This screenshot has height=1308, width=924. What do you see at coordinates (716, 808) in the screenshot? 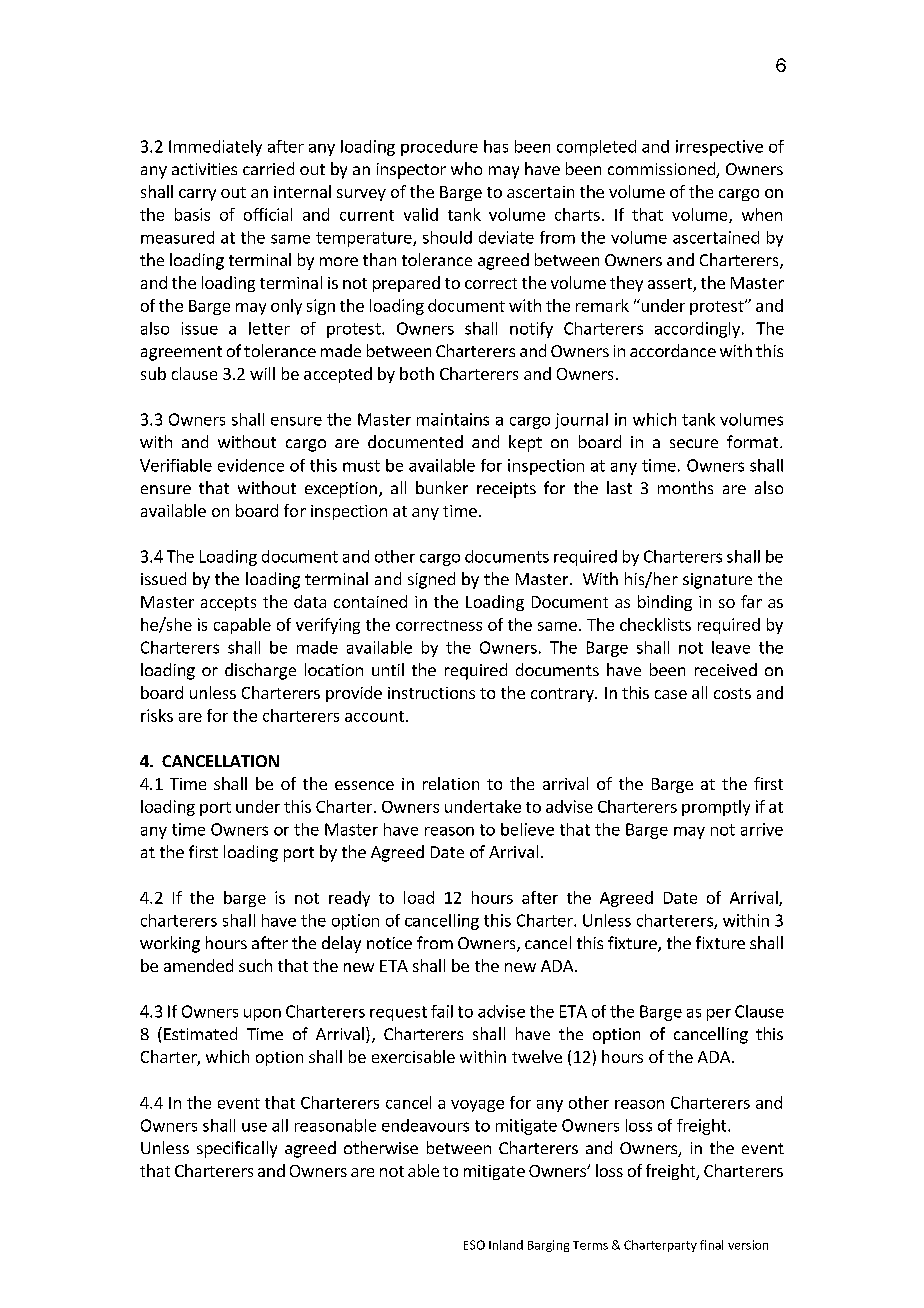
I see `promptly` at bounding box center [716, 808].
